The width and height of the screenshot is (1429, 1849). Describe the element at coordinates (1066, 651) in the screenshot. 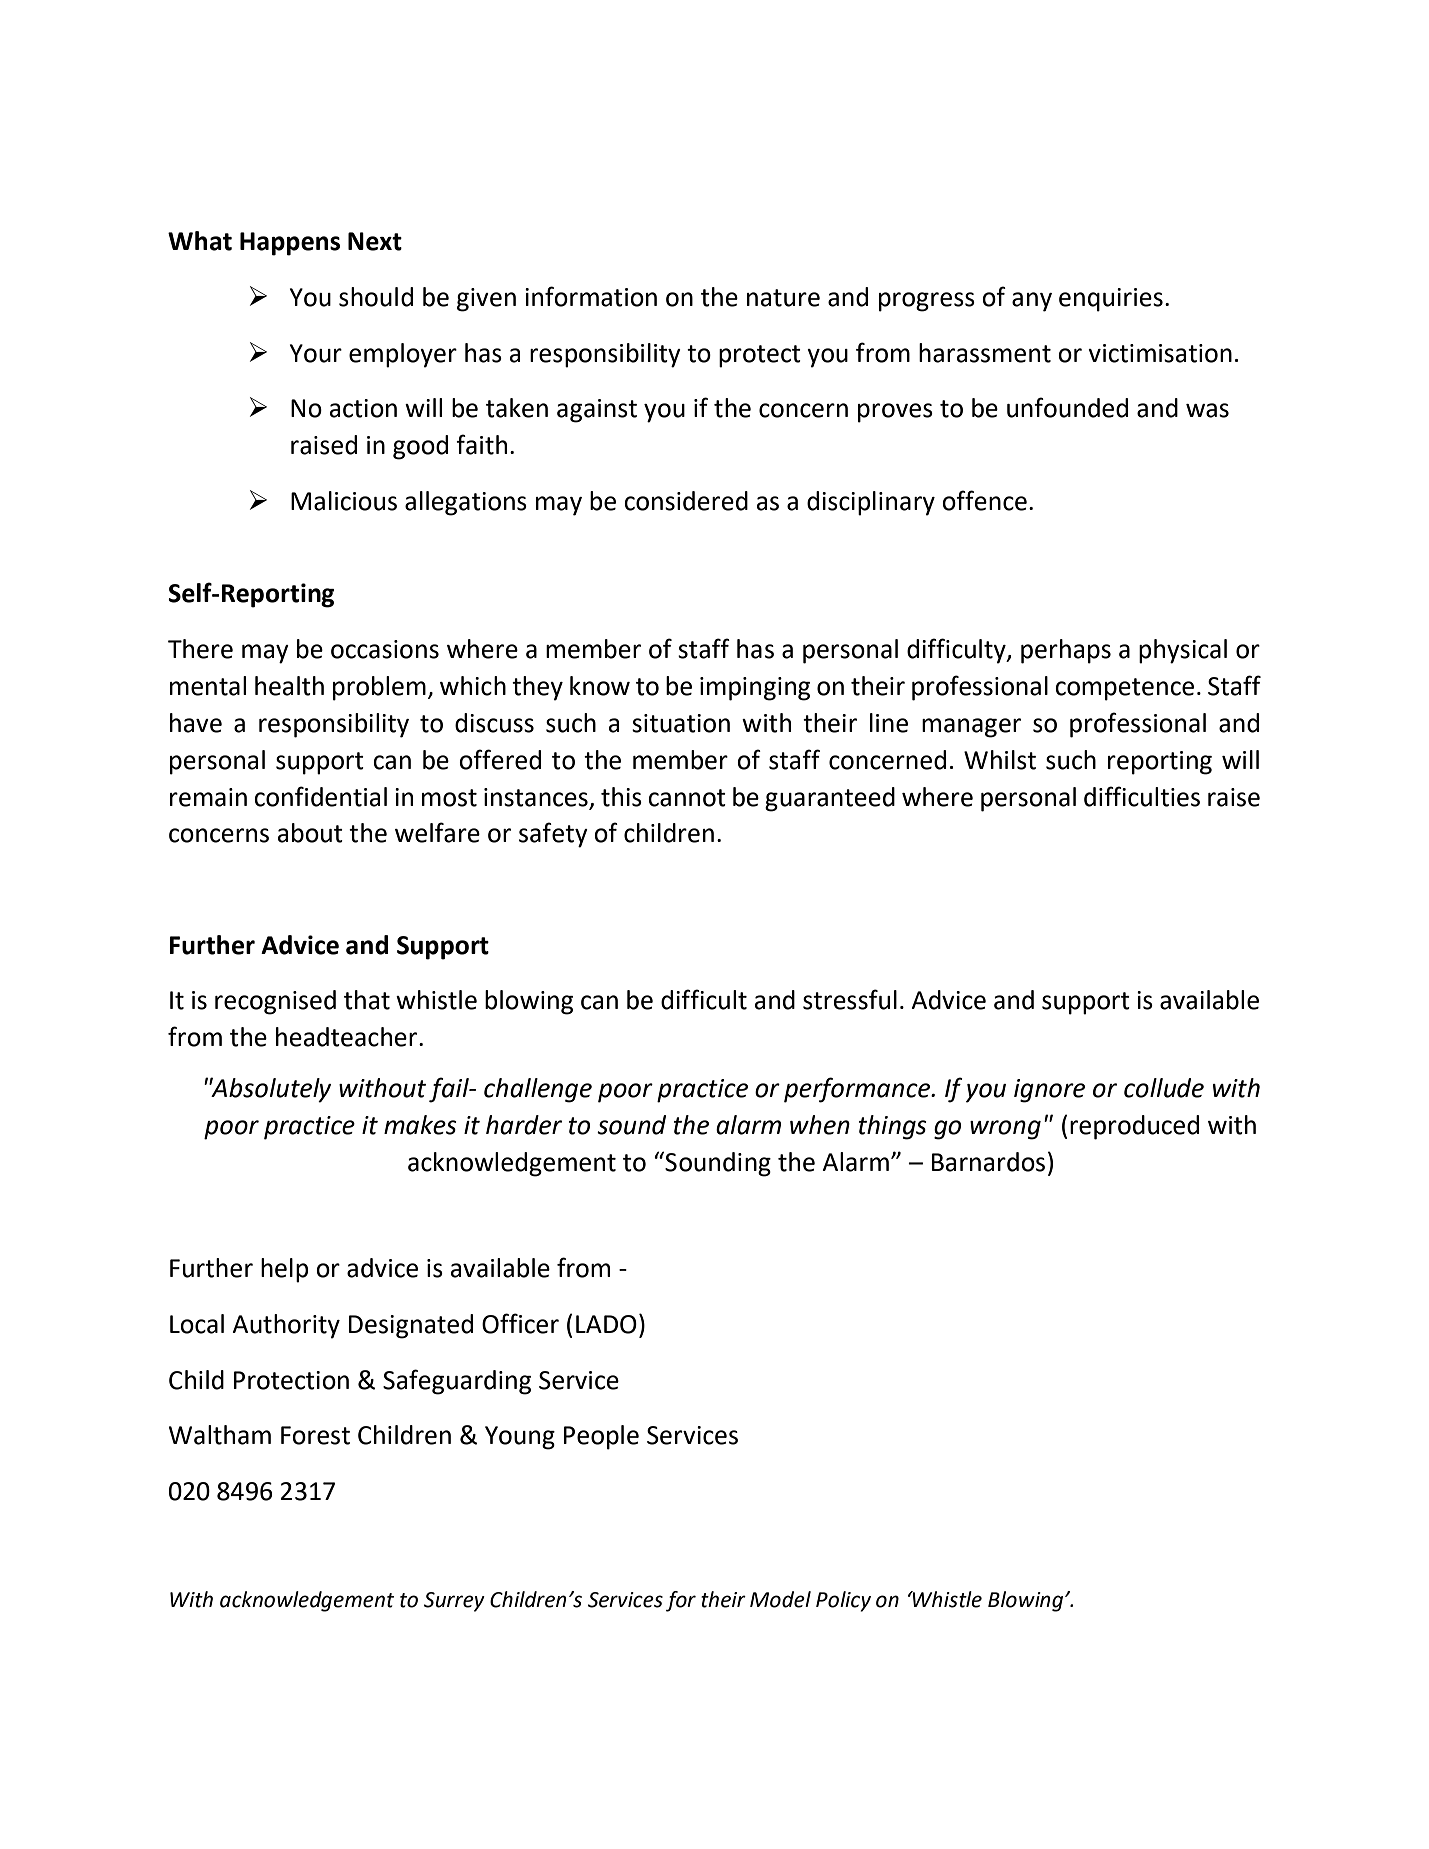

I see `perhaps` at that location.
